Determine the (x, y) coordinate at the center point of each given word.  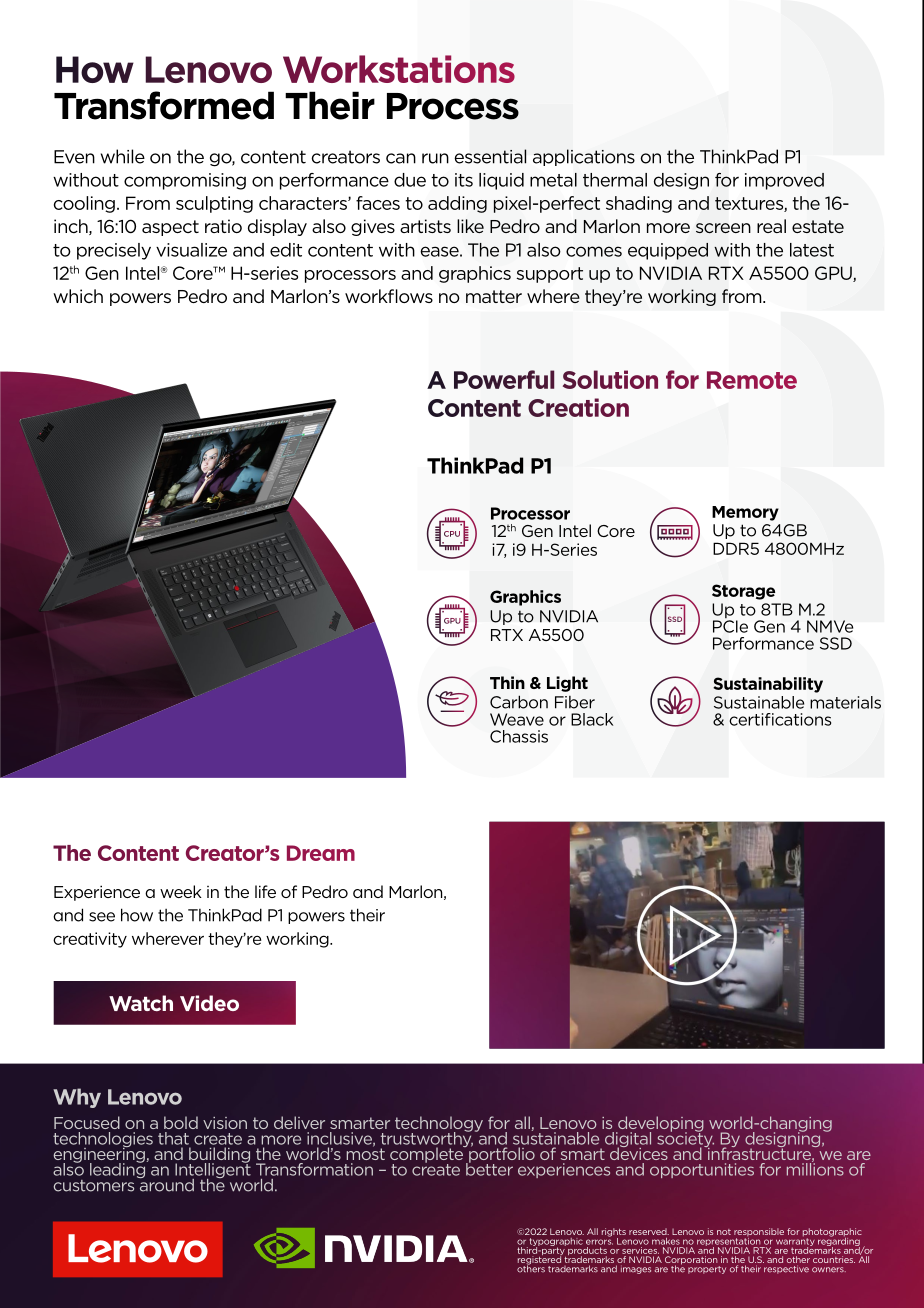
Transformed (164, 105)
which (78, 296)
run (435, 158)
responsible (759, 1233)
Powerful (504, 379)
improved (784, 181)
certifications (780, 719)
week (181, 891)
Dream (321, 853)
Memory (745, 513)
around (165, 1184)
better (489, 1168)
